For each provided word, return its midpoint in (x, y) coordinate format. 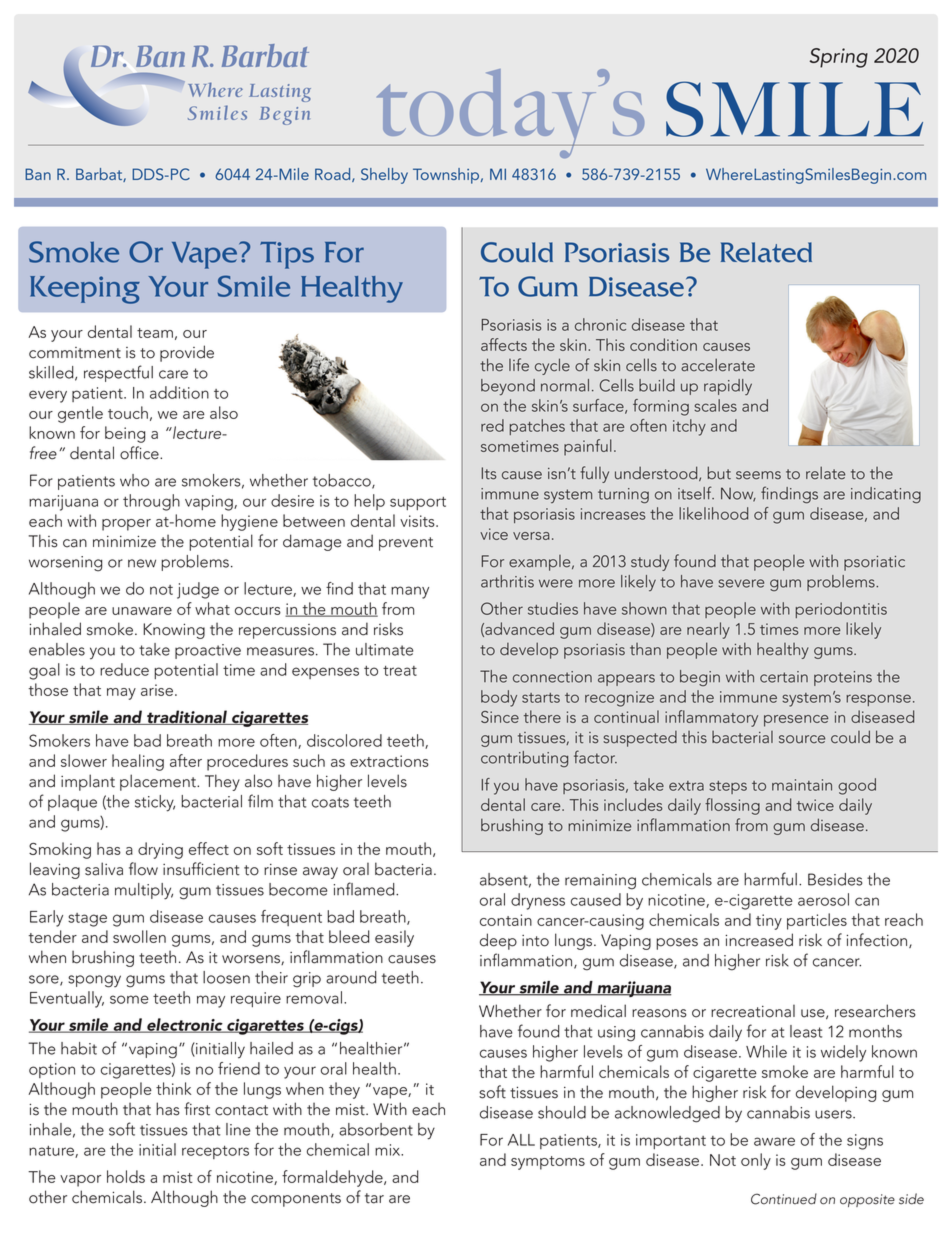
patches (537, 427)
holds (126, 1176)
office (140, 453)
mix (389, 1150)
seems (758, 475)
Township (447, 176)
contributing (524, 759)
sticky (155, 803)
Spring (838, 58)
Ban (38, 174)
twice (815, 805)
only (756, 1161)
